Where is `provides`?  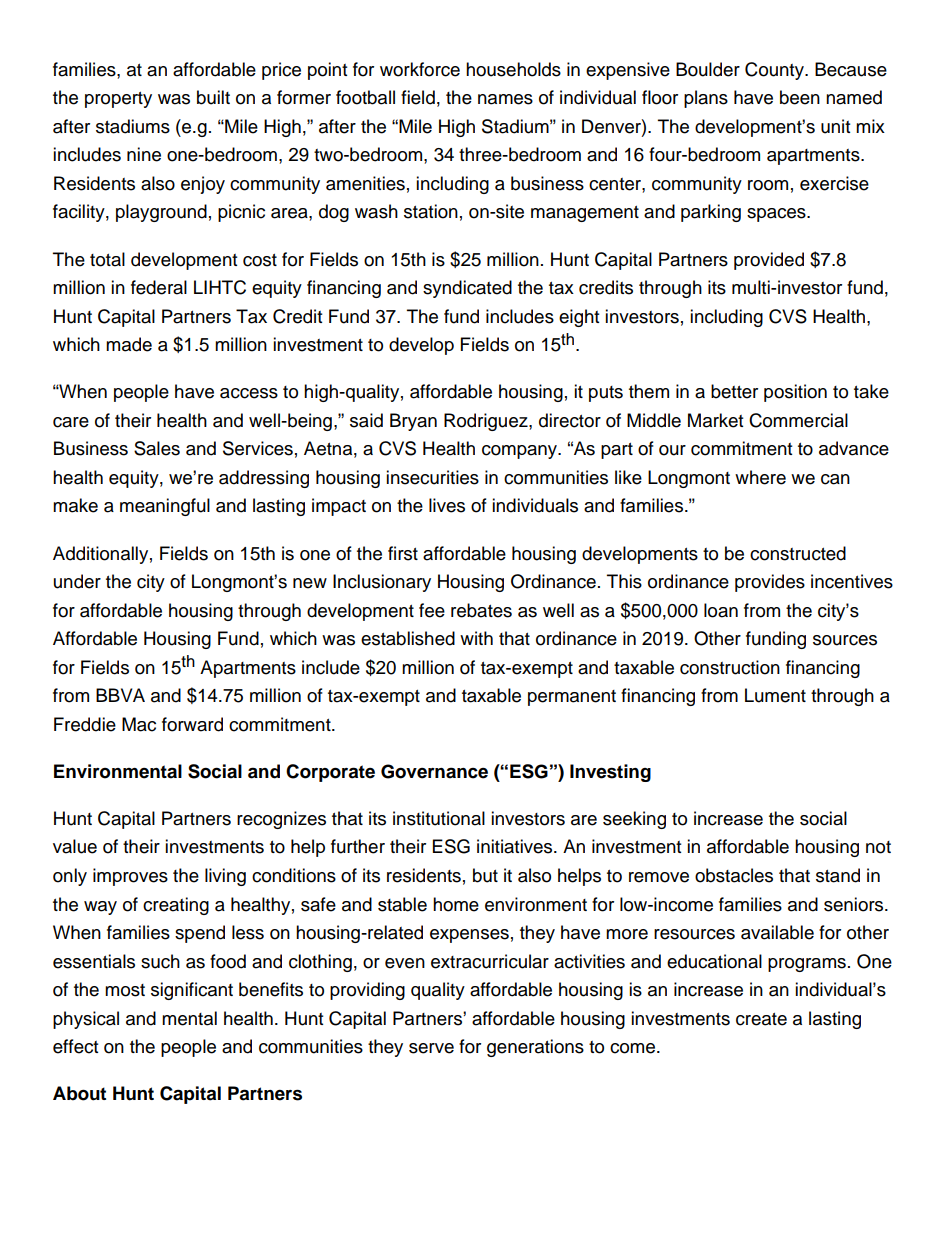
provides is located at coordinates (770, 583).
